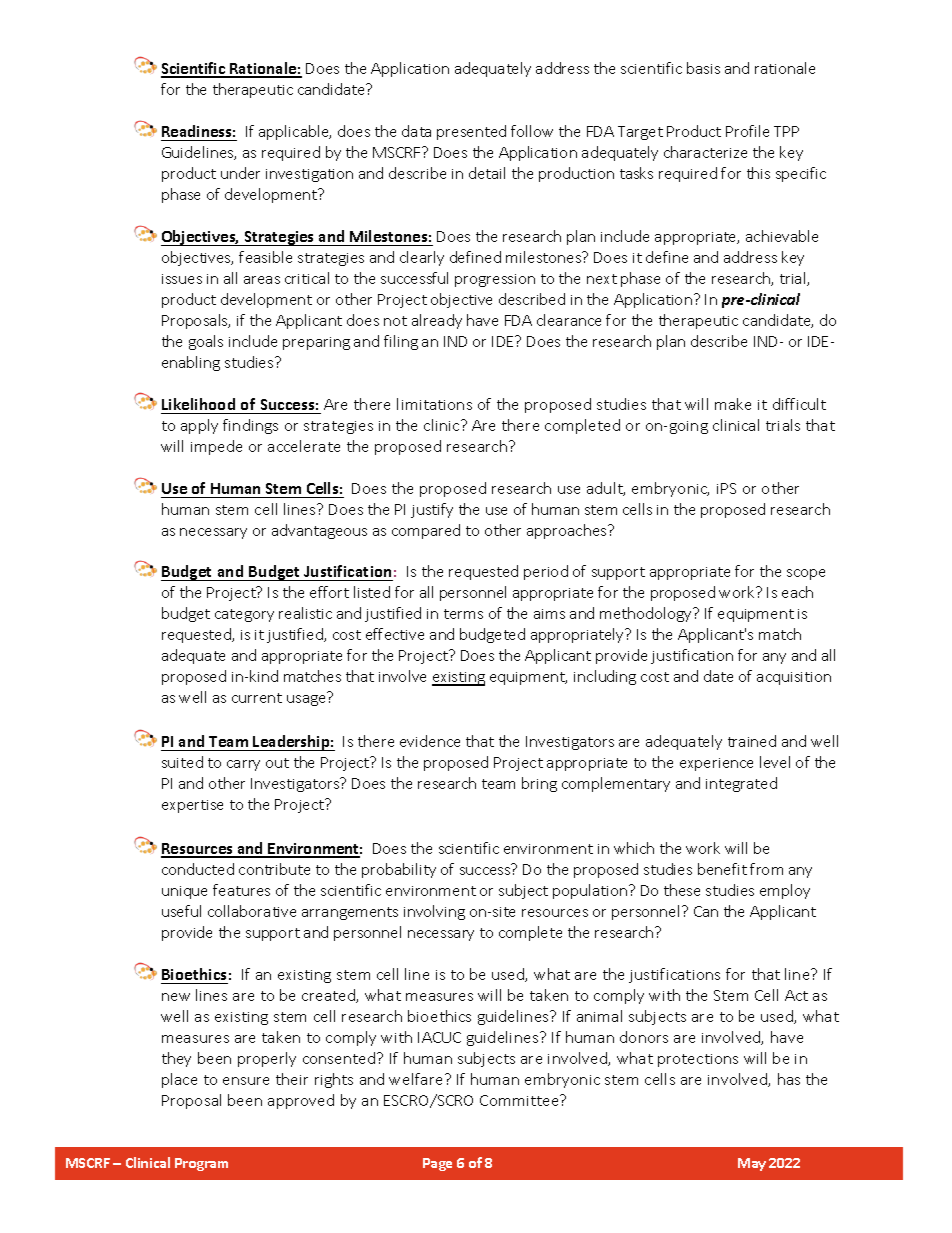 This screenshot has height=1233, width=952. What do you see at coordinates (752, 1164) in the screenshot?
I see `May` at bounding box center [752, 1164].
